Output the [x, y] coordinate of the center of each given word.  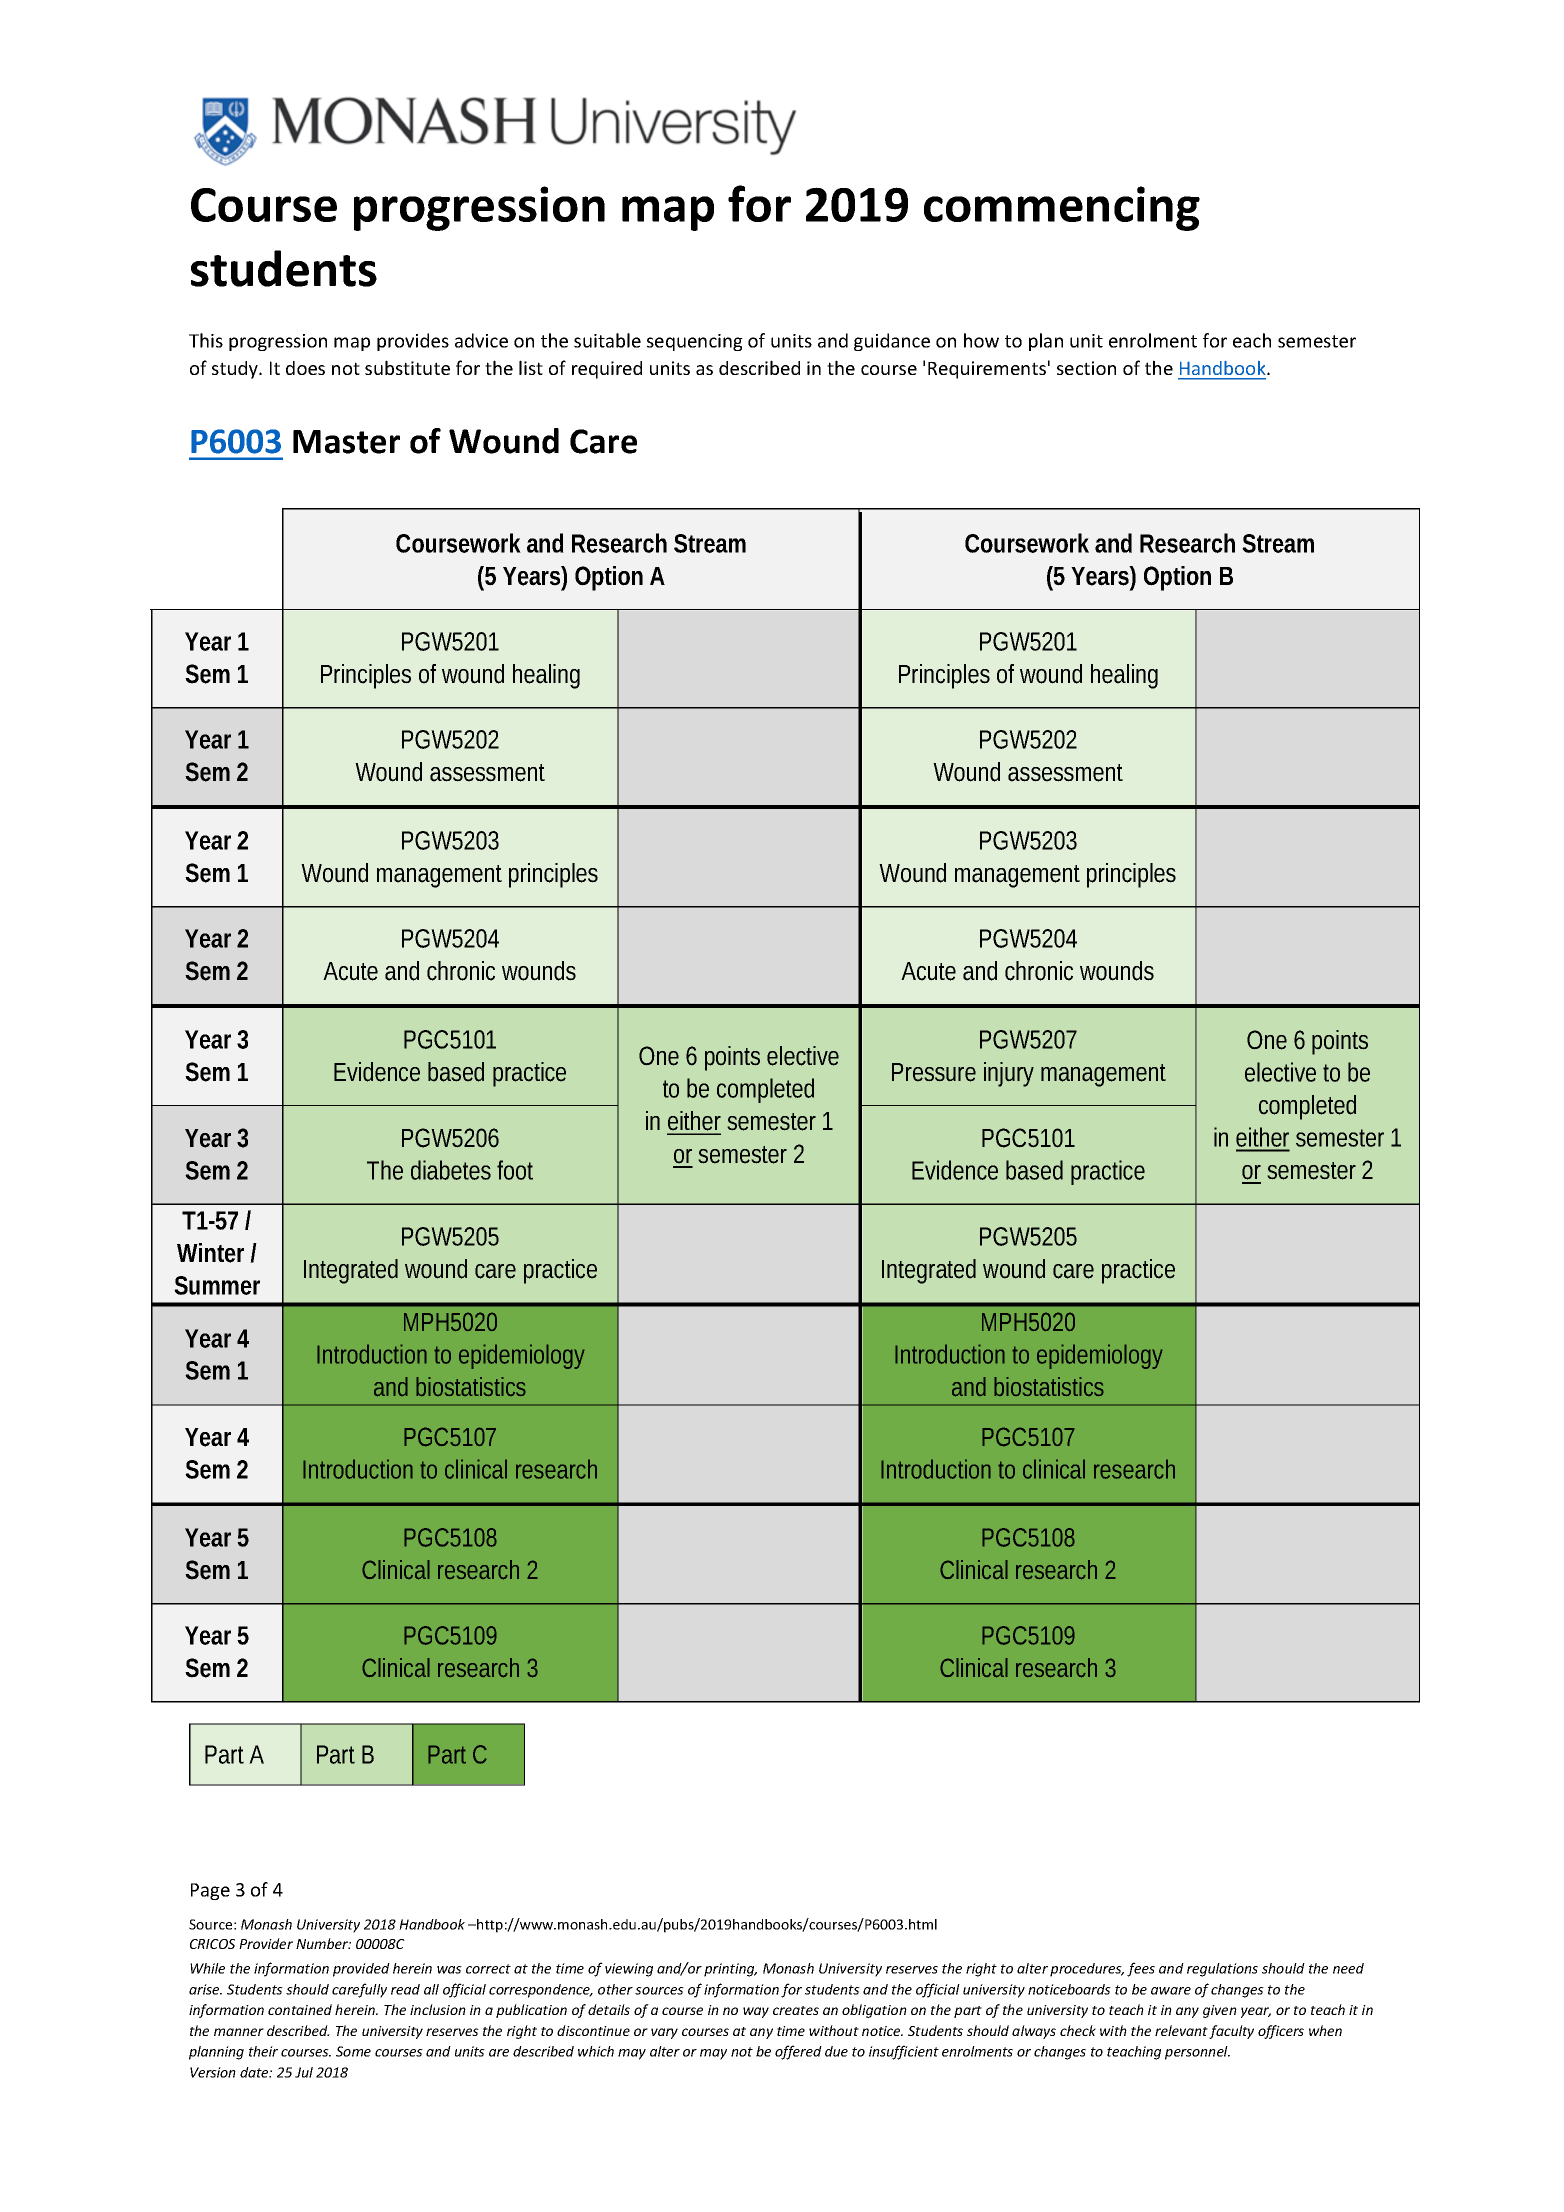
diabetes [451, 1170]
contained [300, 2009]
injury [1009, 1074]
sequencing [695, 342]
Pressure [934, 1072]
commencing [1062, 208]
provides [413, 342]
